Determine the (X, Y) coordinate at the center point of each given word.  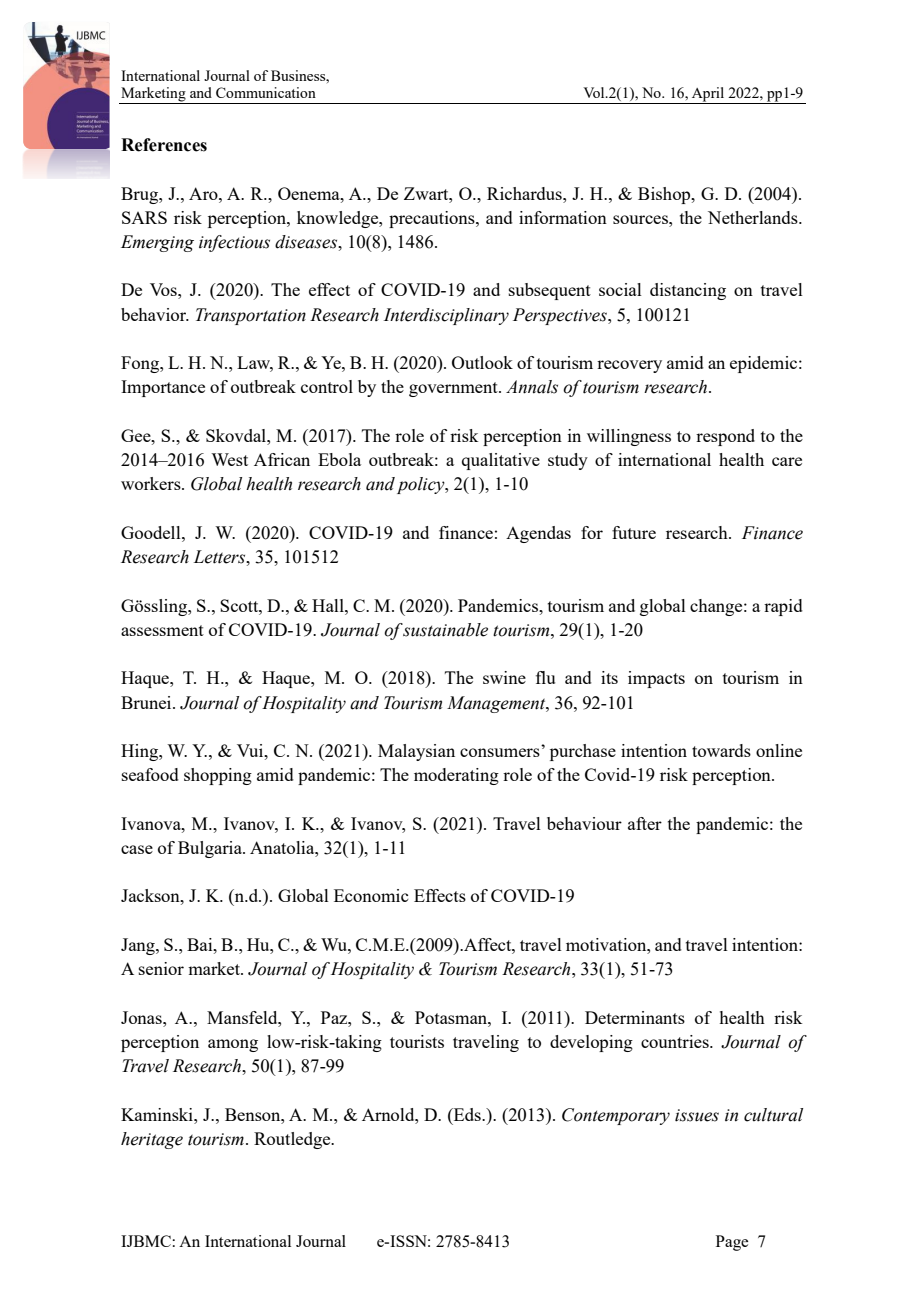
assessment (162, 630)
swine (504, 677)
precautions (433, 219)
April (708, 95)
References (164, 145)
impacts (656, 679)
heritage (152, 1140)
